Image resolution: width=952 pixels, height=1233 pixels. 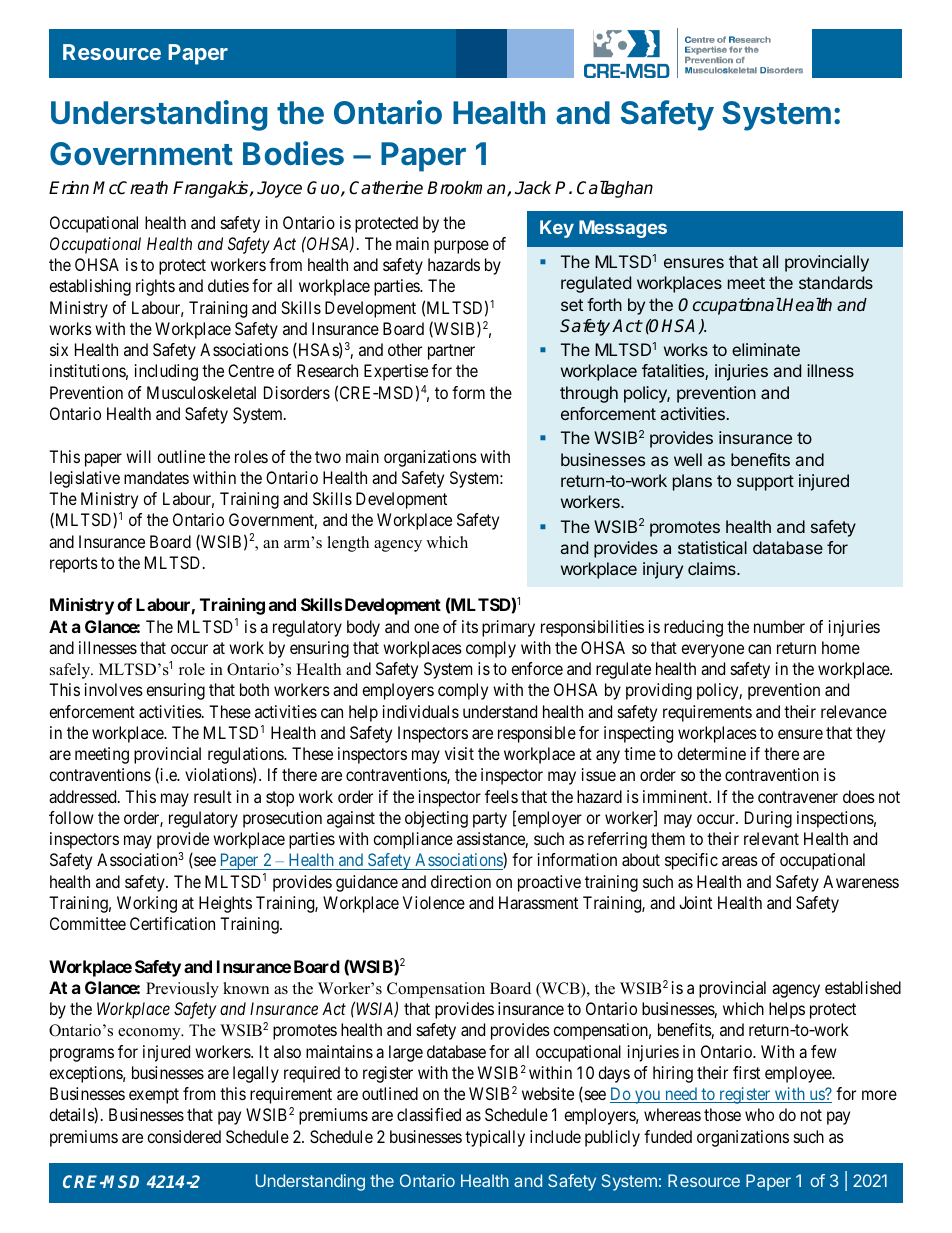 What do you see at coordinates (154, 1096) in the page?
I see `exempt` at bounding box center [154, 1096].
